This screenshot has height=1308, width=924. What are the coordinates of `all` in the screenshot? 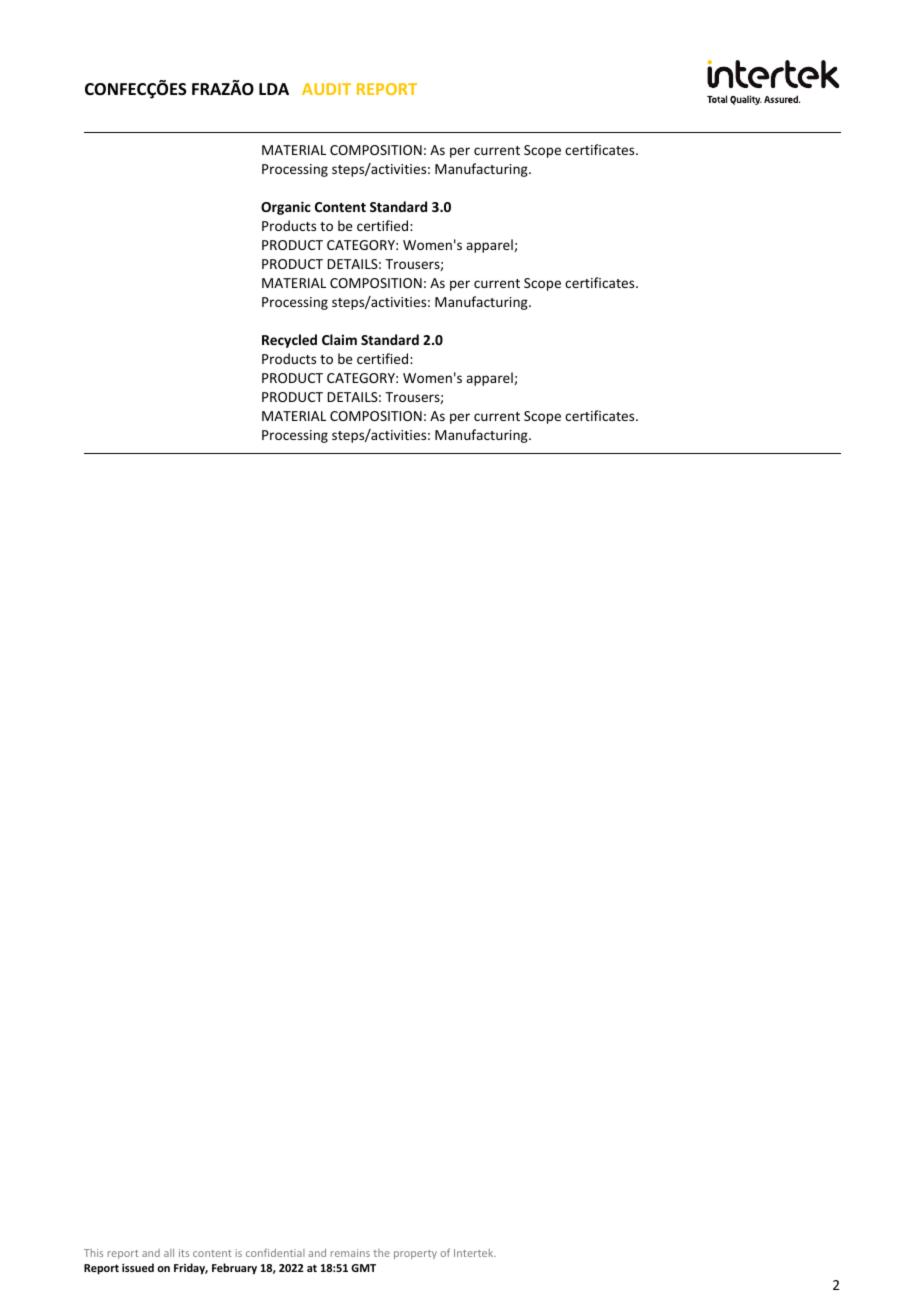 It's located at (169, 1253).
